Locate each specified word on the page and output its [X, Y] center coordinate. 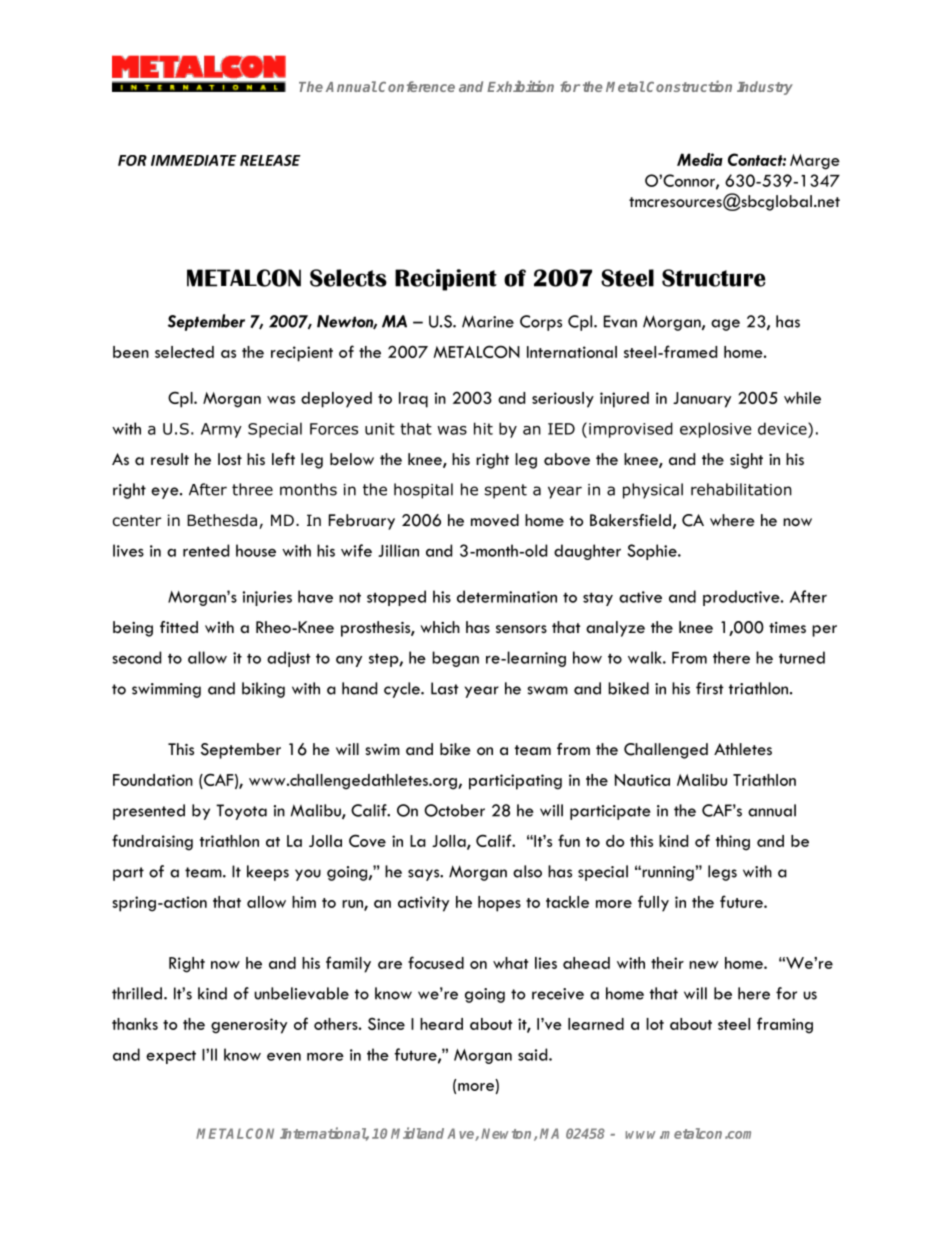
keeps [268, 873]
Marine [488, 321]
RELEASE [270, 160]
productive [742, 598]
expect [171, 1057]
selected [184, 352]
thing [733, 843]
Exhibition [520, 86]
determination [507, 596]
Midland [417, 1133]
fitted [179, 627]
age [725, 325]
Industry [765, 88]
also [527, 871]
